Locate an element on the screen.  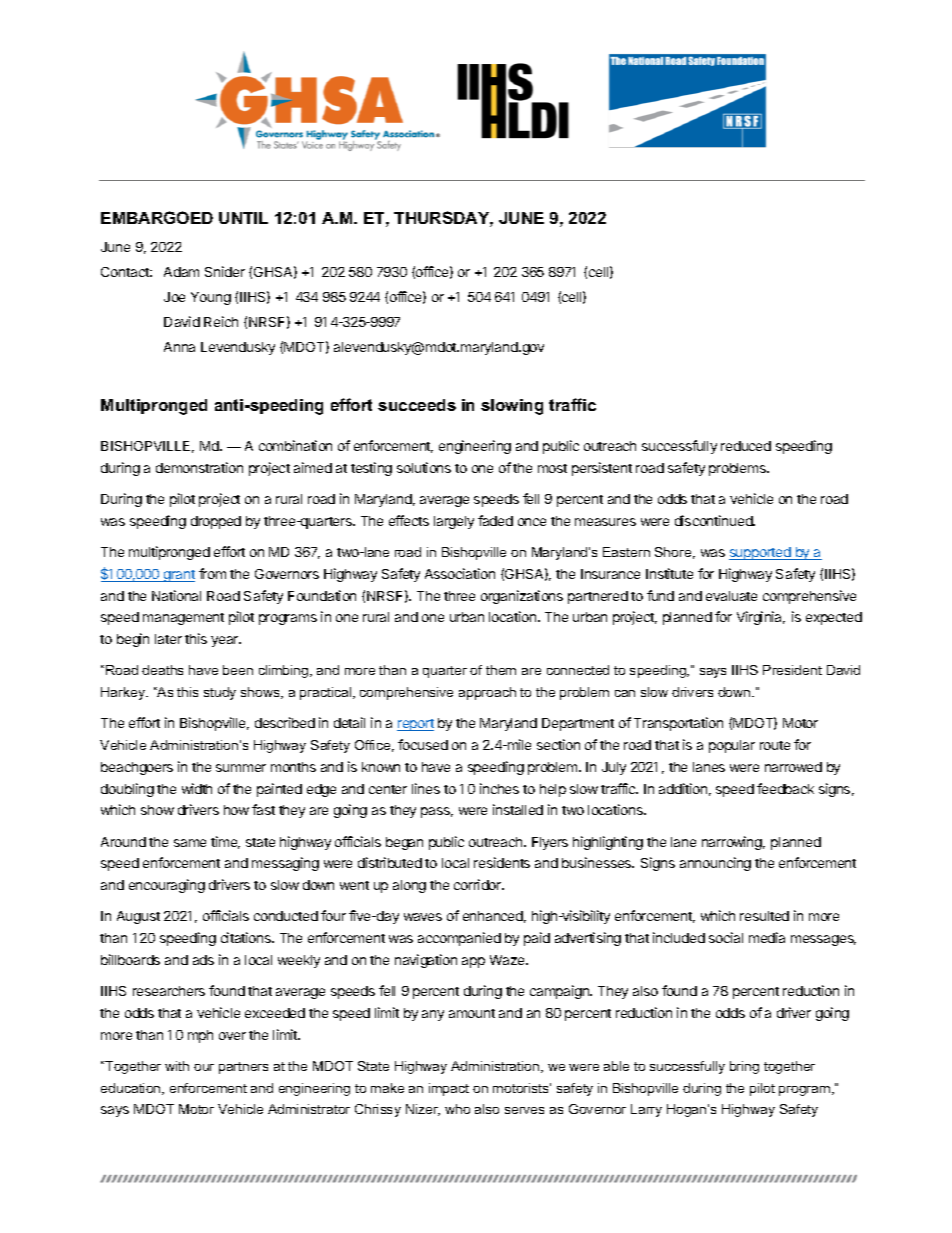
them is located at coordinates (501, 670).
